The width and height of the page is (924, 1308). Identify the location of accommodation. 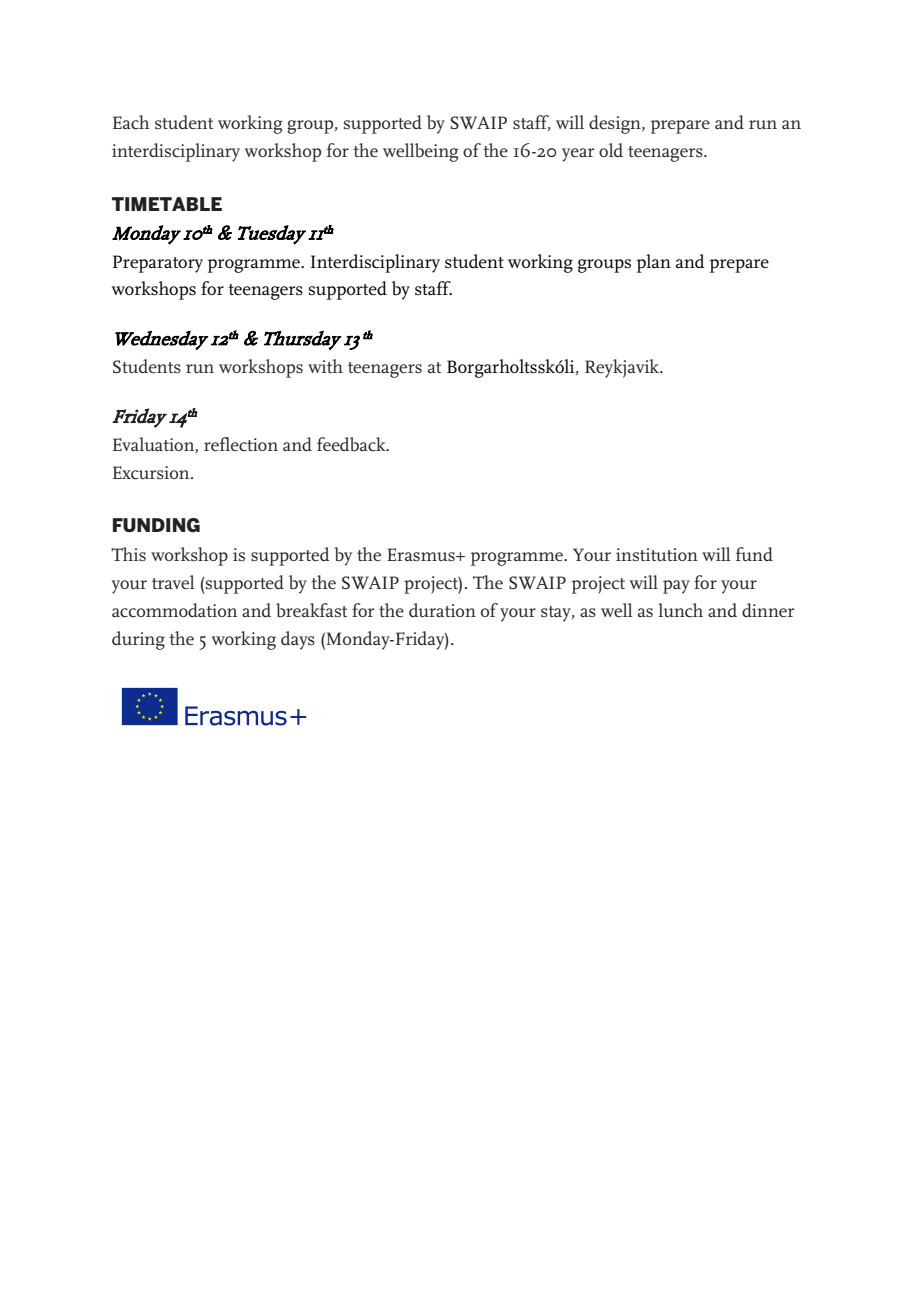
(174, 610).
